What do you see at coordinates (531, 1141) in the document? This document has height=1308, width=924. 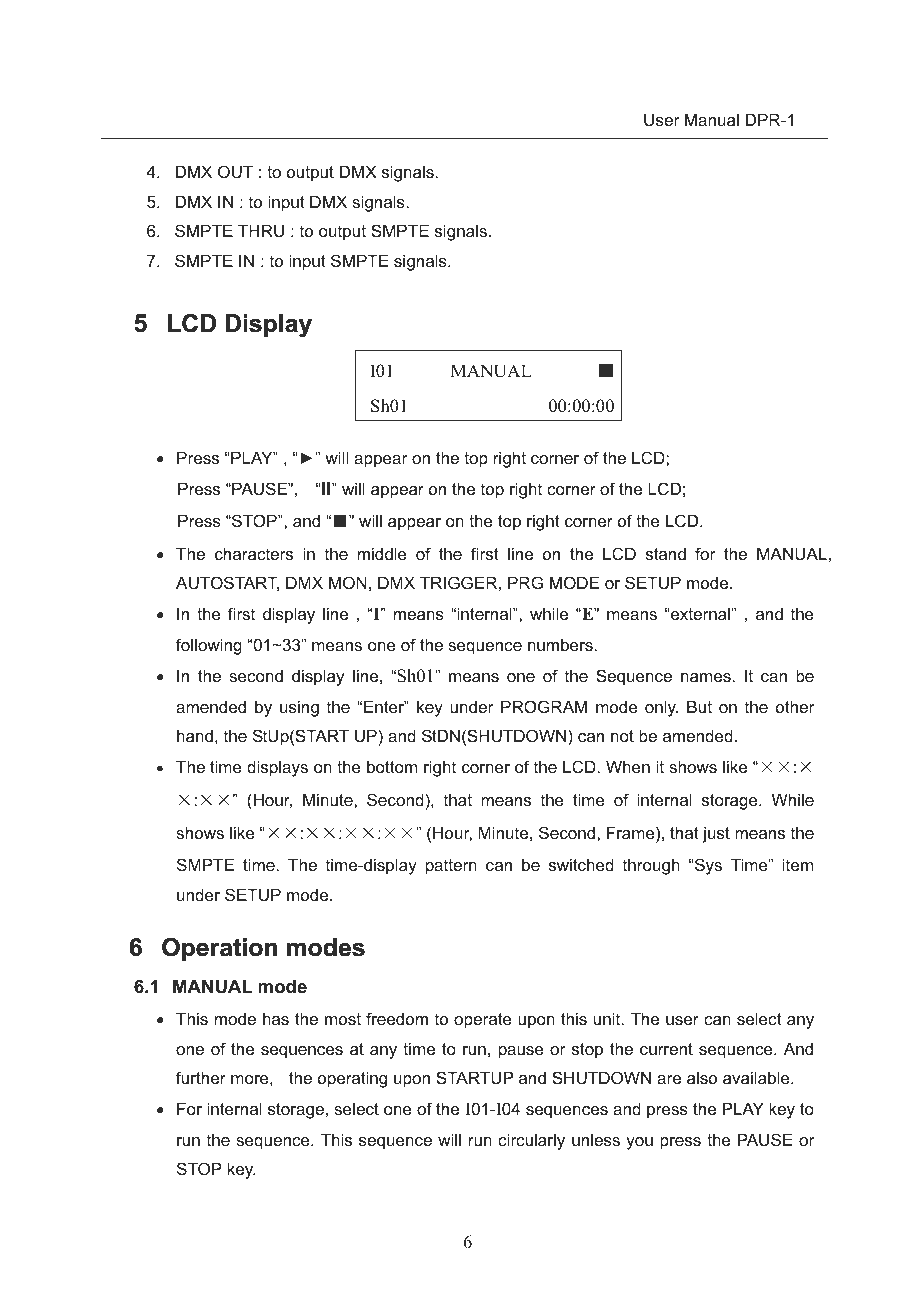 I see `circularly` at bounding box center [531, 1141].
